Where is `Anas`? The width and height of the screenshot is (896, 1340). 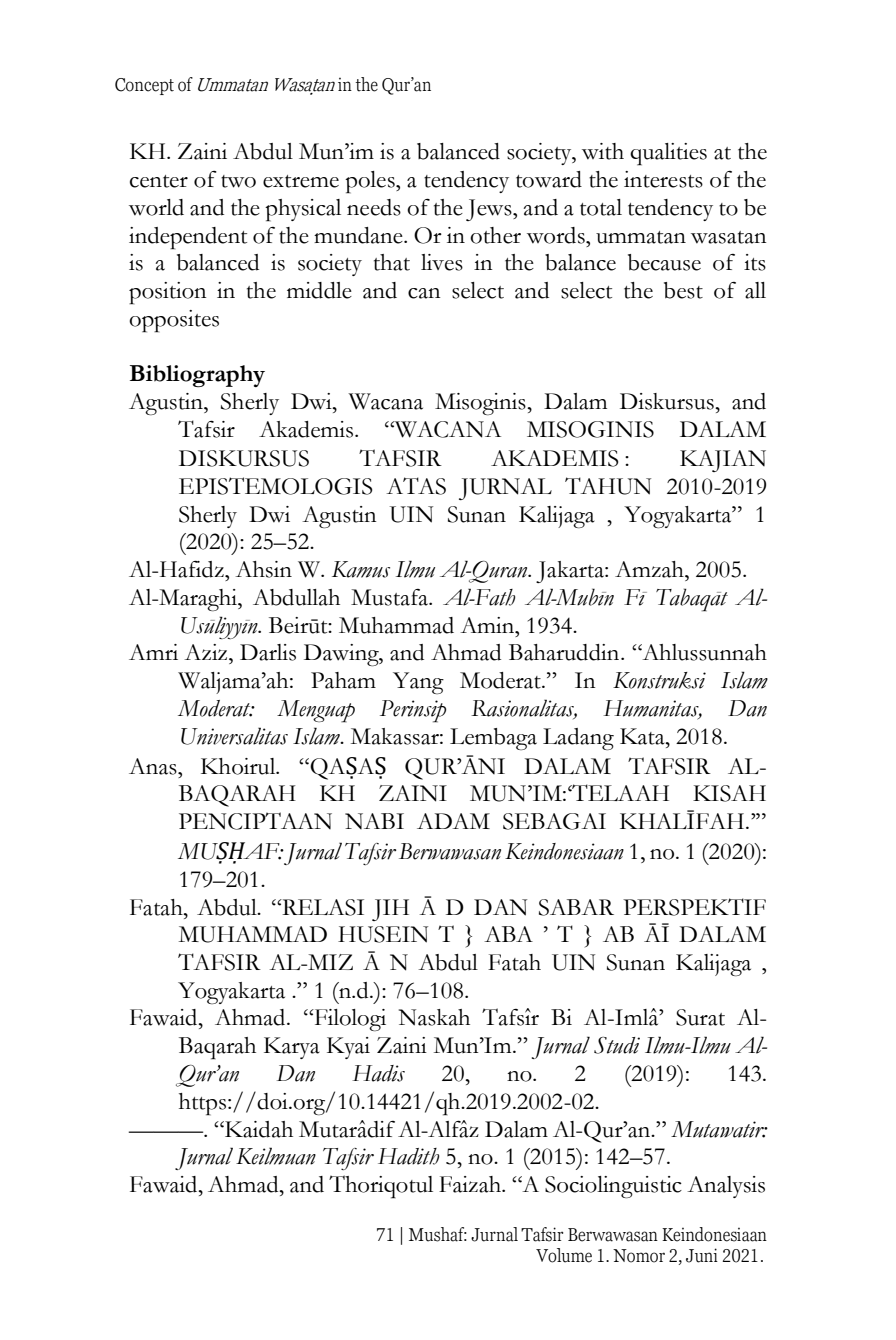
Anas is located at coordinates (154, 766).
